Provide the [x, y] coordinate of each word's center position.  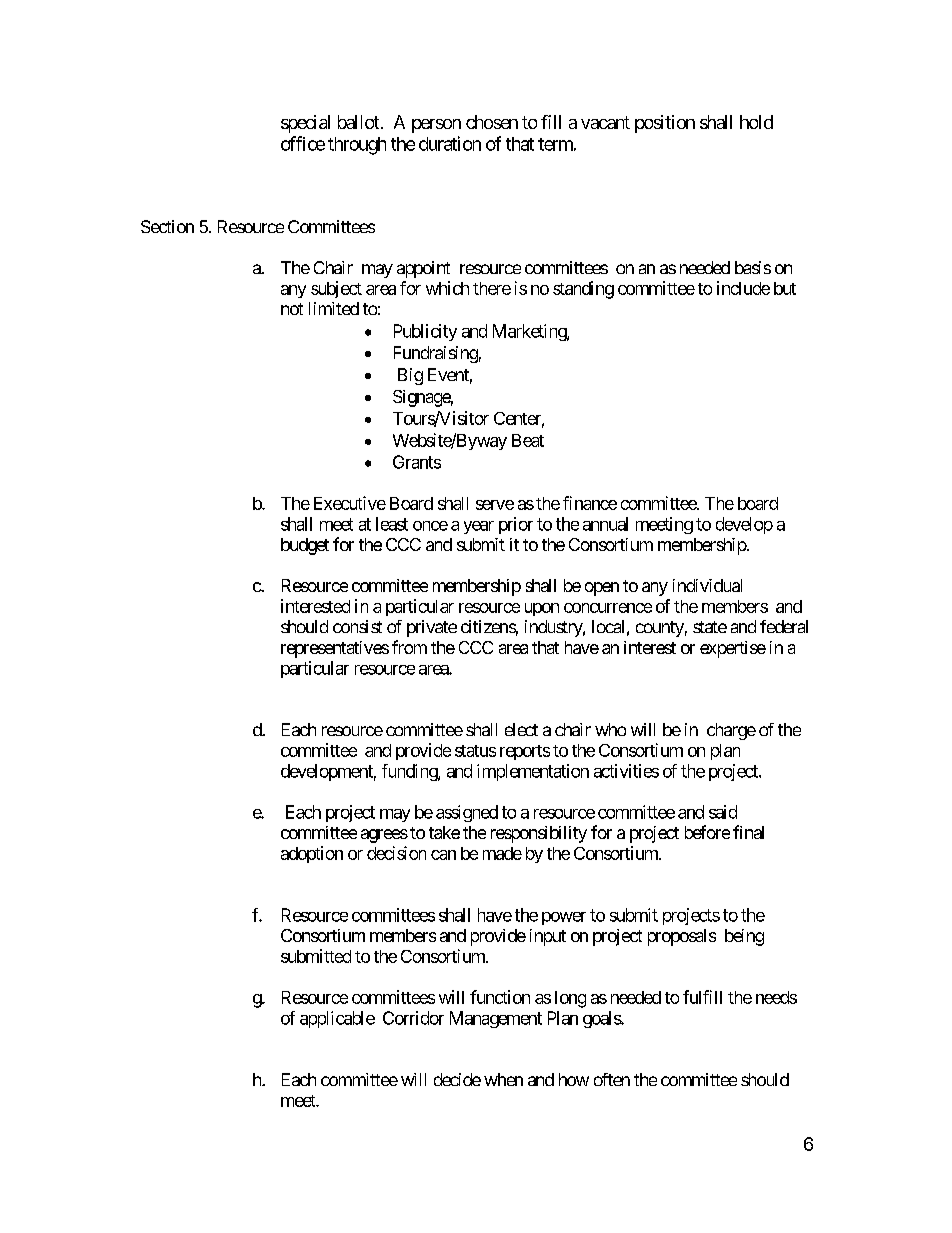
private [432, 628]
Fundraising [436, 354]
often [612, 1079]
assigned [467, 813]
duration [450, 143]
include [743, 288]
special [305, 124]
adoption [312, 854]
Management [496, 1019]
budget [305, 546]
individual [707, 585]
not [292, 309]
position [665, 124]
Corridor [413, 1018]
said [723, 812]
